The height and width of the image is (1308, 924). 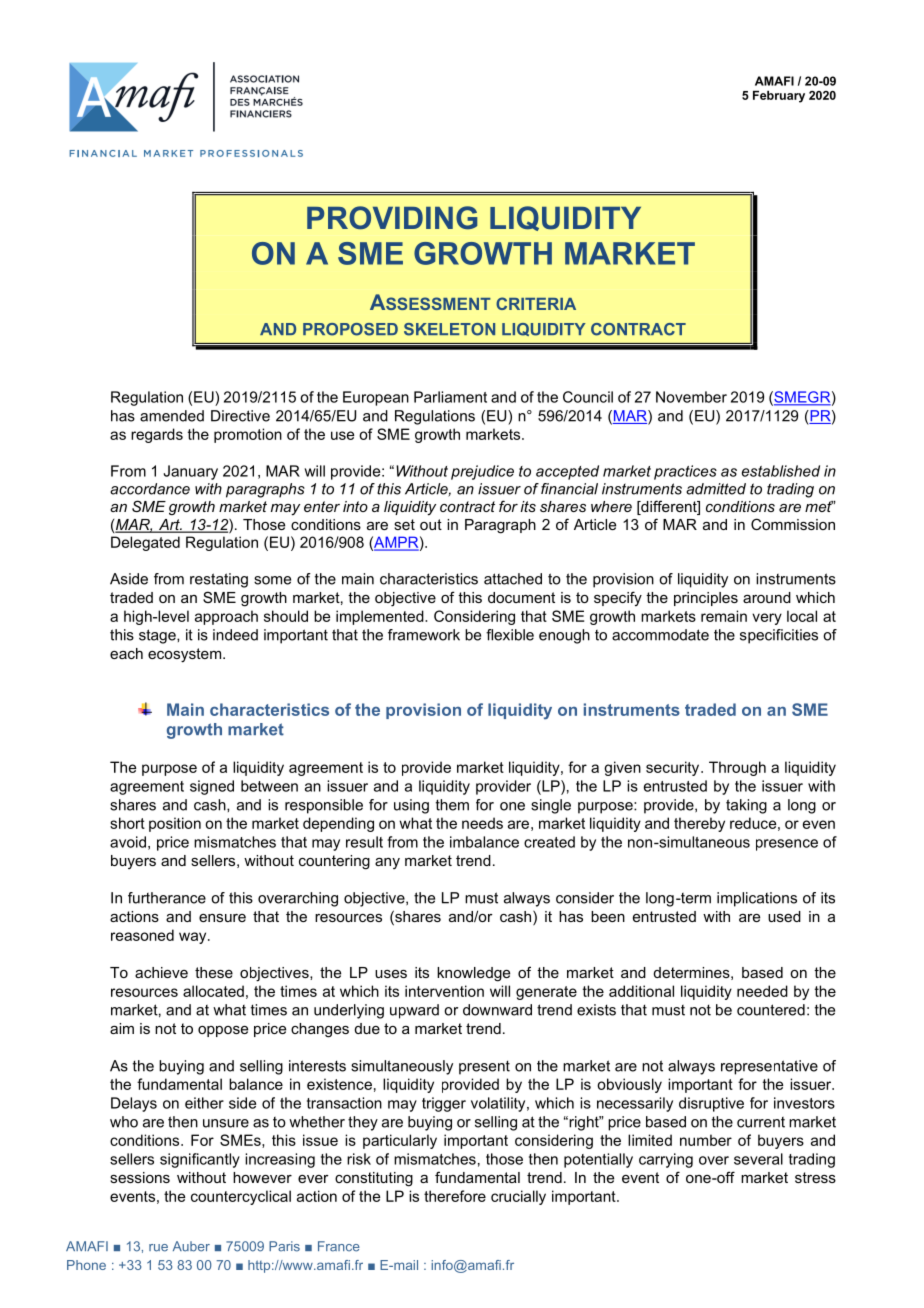 What do you see at coordinates (455, 1196) in the image?
I see `therefore` at bounding box center [455, 1196].
